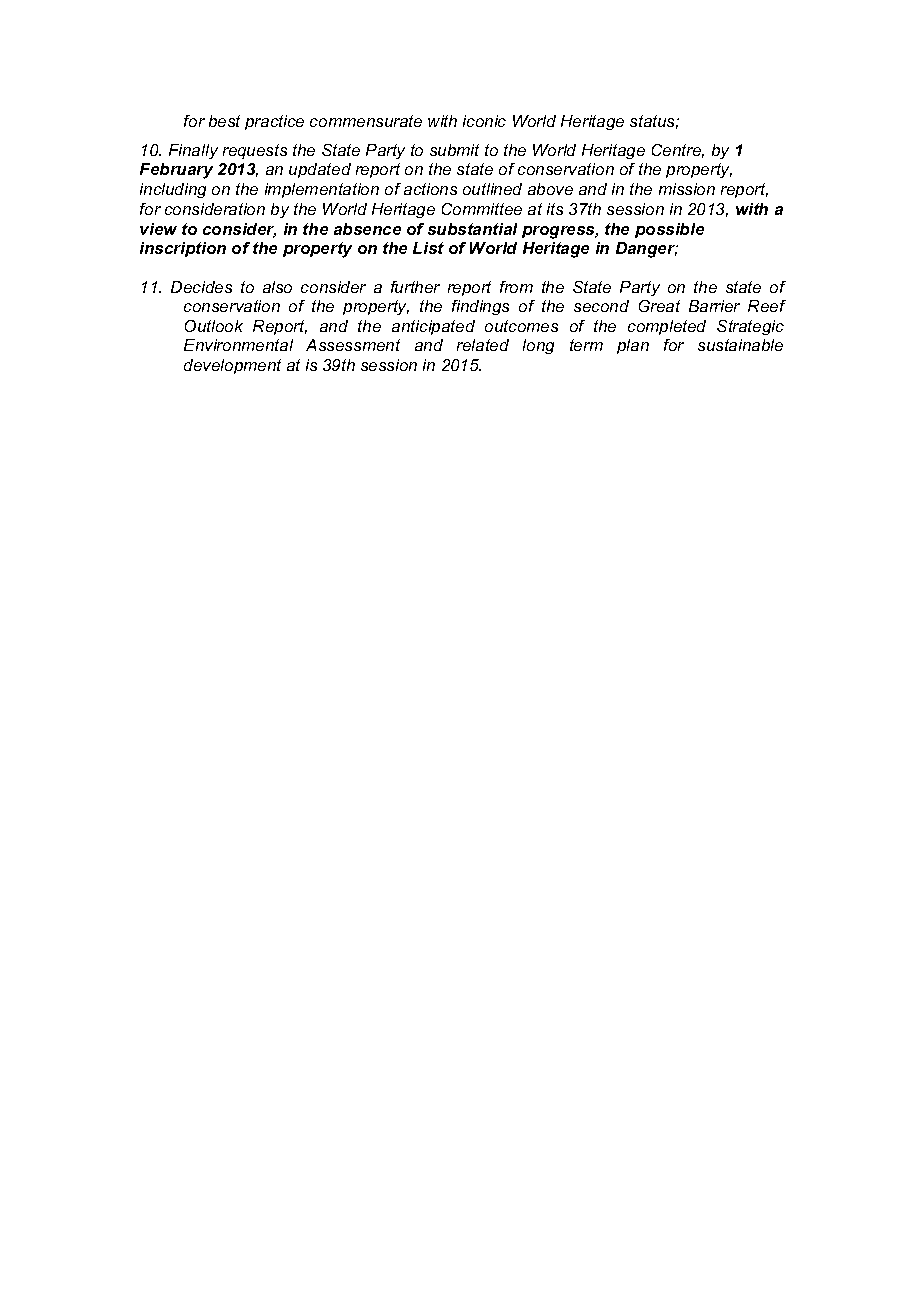 The height and width of the screenshot is (1308, 924). What do you see at coordinates (224, 121) in the screenshot?
I see `best` at bounding box center [224, 121].
